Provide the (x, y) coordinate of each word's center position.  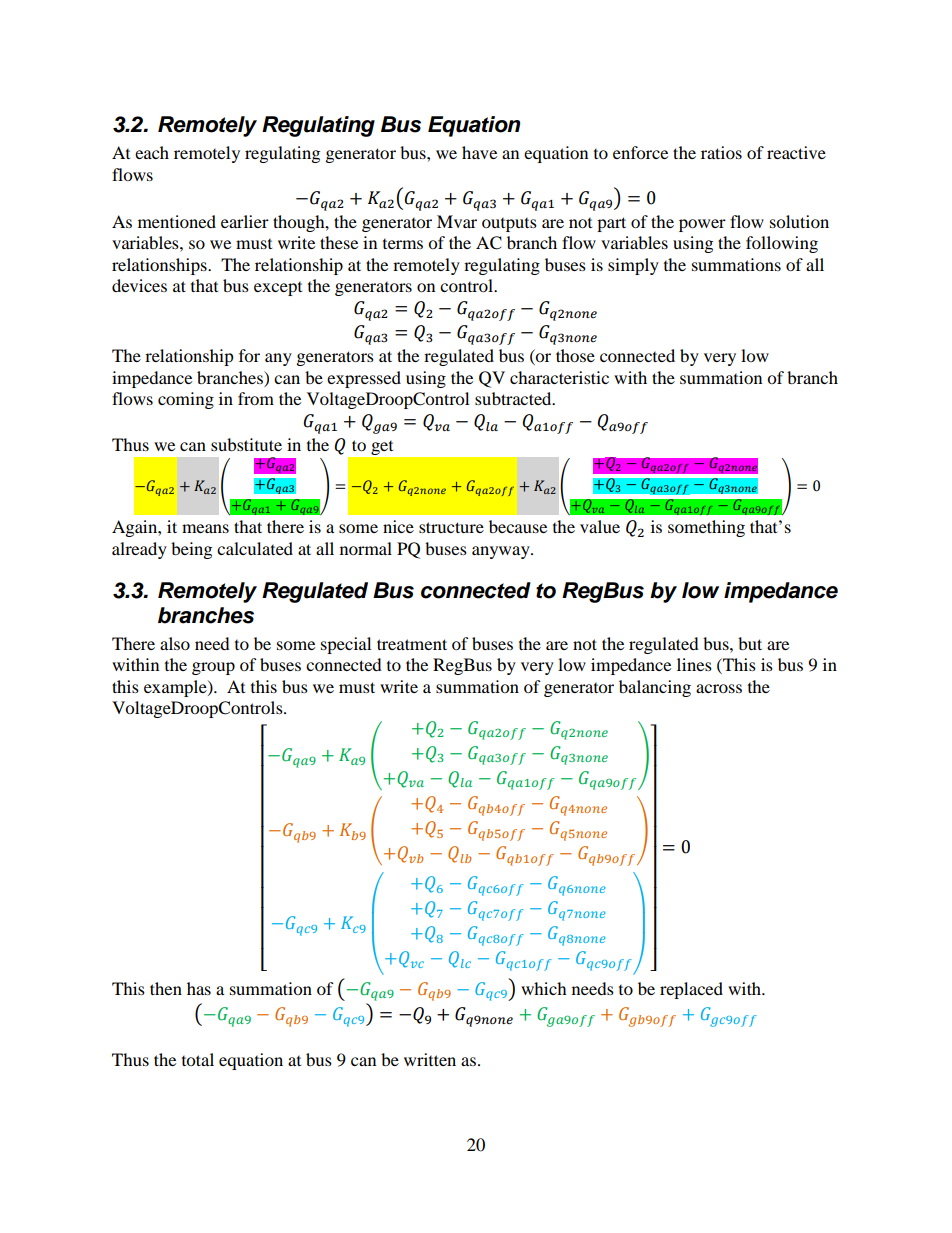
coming (186, 400)
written (430, 1059)
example (176, 688)
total (198, 1059)
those (575, 355)
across (719, 688)
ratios (721, 152)
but (750, 643)
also (175, 643)
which (544, 988)
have (479, 152)
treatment (412, 644)
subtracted (514, 398)
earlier (245, 221)
